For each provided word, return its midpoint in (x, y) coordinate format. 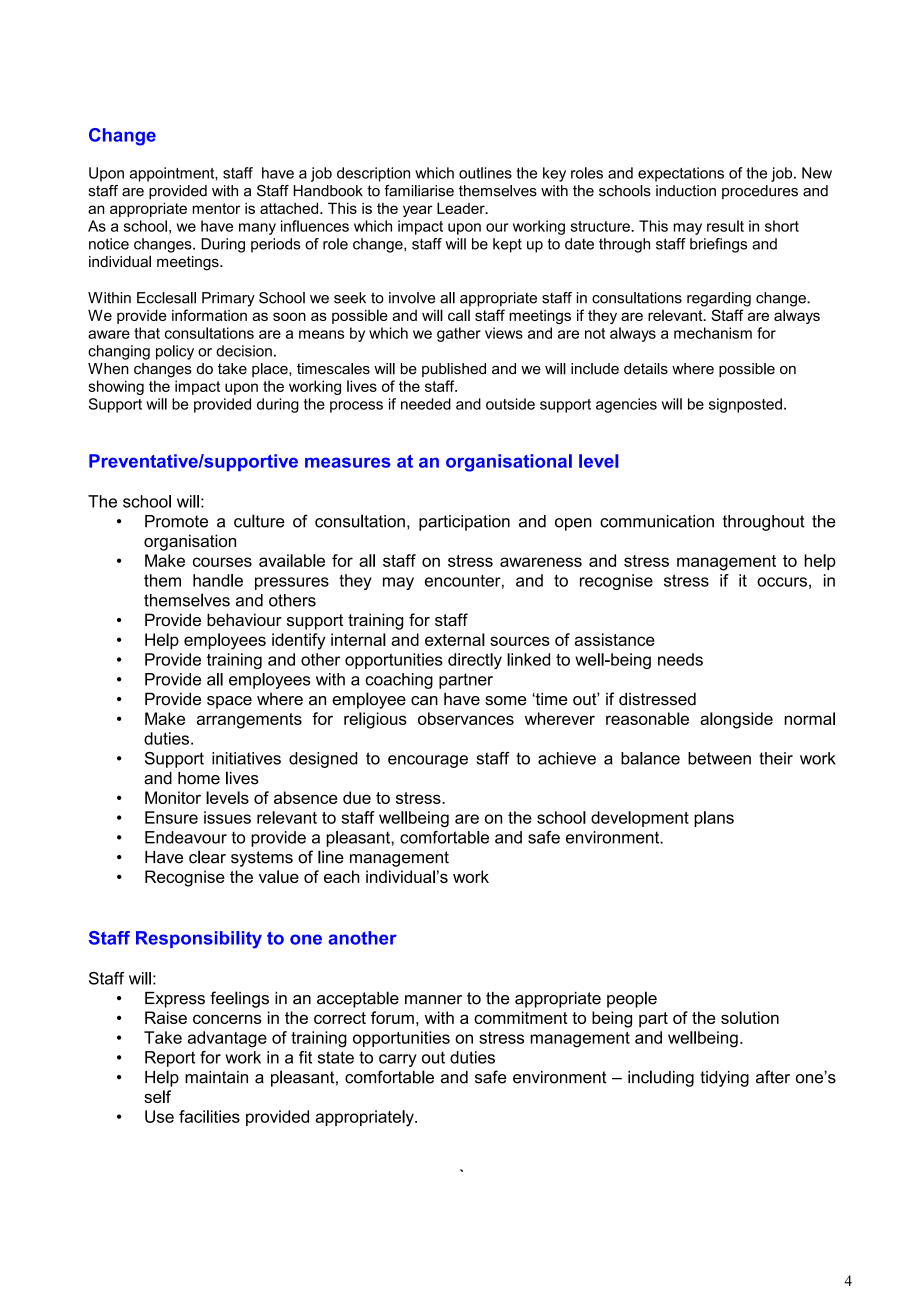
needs (680, 659)
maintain (216, 1077)
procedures (760, 192)
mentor (217, 208)
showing (116, 387)
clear (207, 857)
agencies (626, 405)
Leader (462, 208)
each (342, 876)
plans (714, 819)
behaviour (244, 620)
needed (426, 404)
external (455, 639)
